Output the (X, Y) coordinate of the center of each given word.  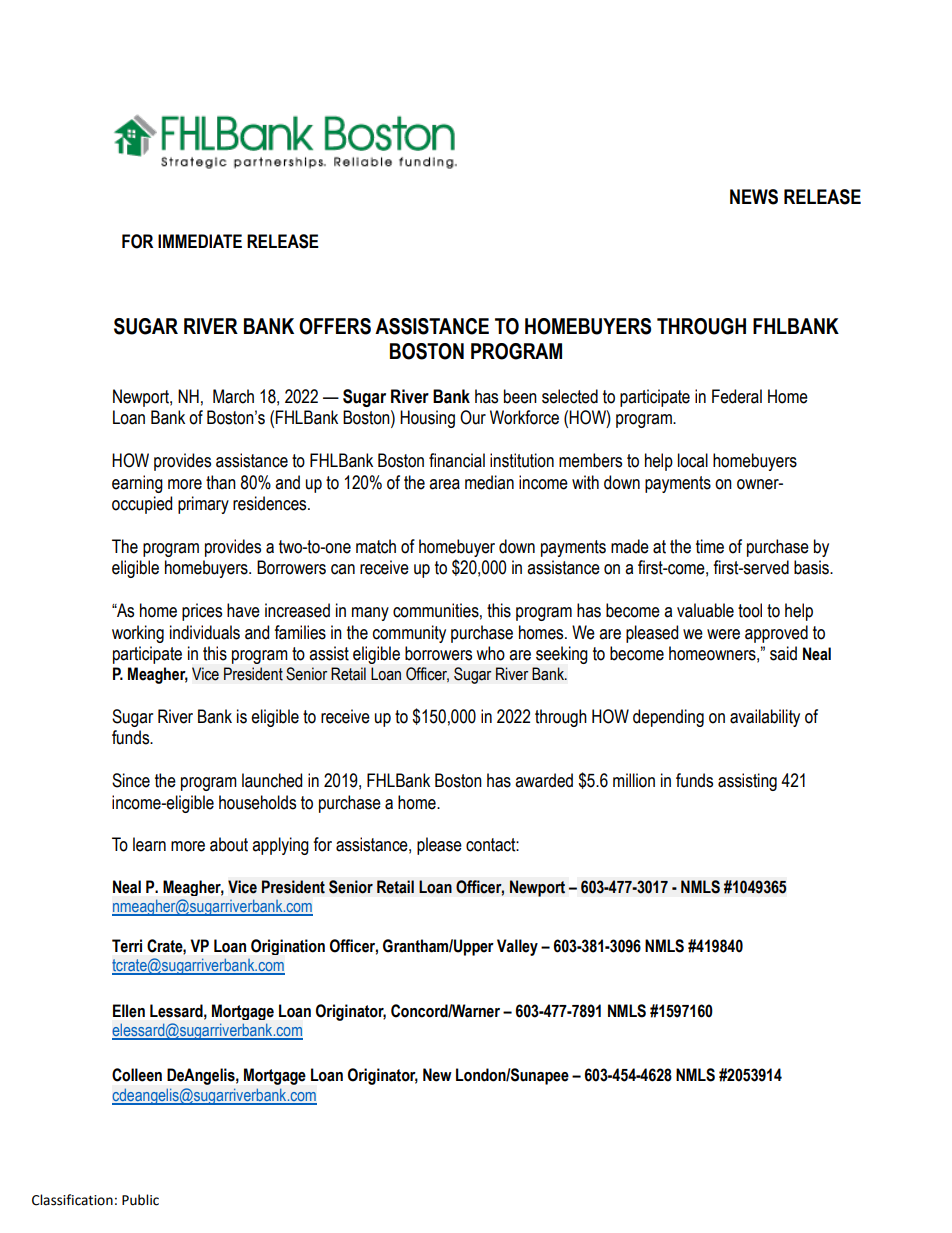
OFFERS (335, 326)
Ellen (129, 1011)
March (233, 396)
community (409, 634)
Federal (737, 396)
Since (131, 780)
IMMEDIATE (200, 241)
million (634, 780)
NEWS (754, 197)
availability (765, 718)
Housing (427, 419)
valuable (705, 610)
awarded (544, 780)
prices (202, 612)
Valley (517, 947)
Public (140, 1200)
